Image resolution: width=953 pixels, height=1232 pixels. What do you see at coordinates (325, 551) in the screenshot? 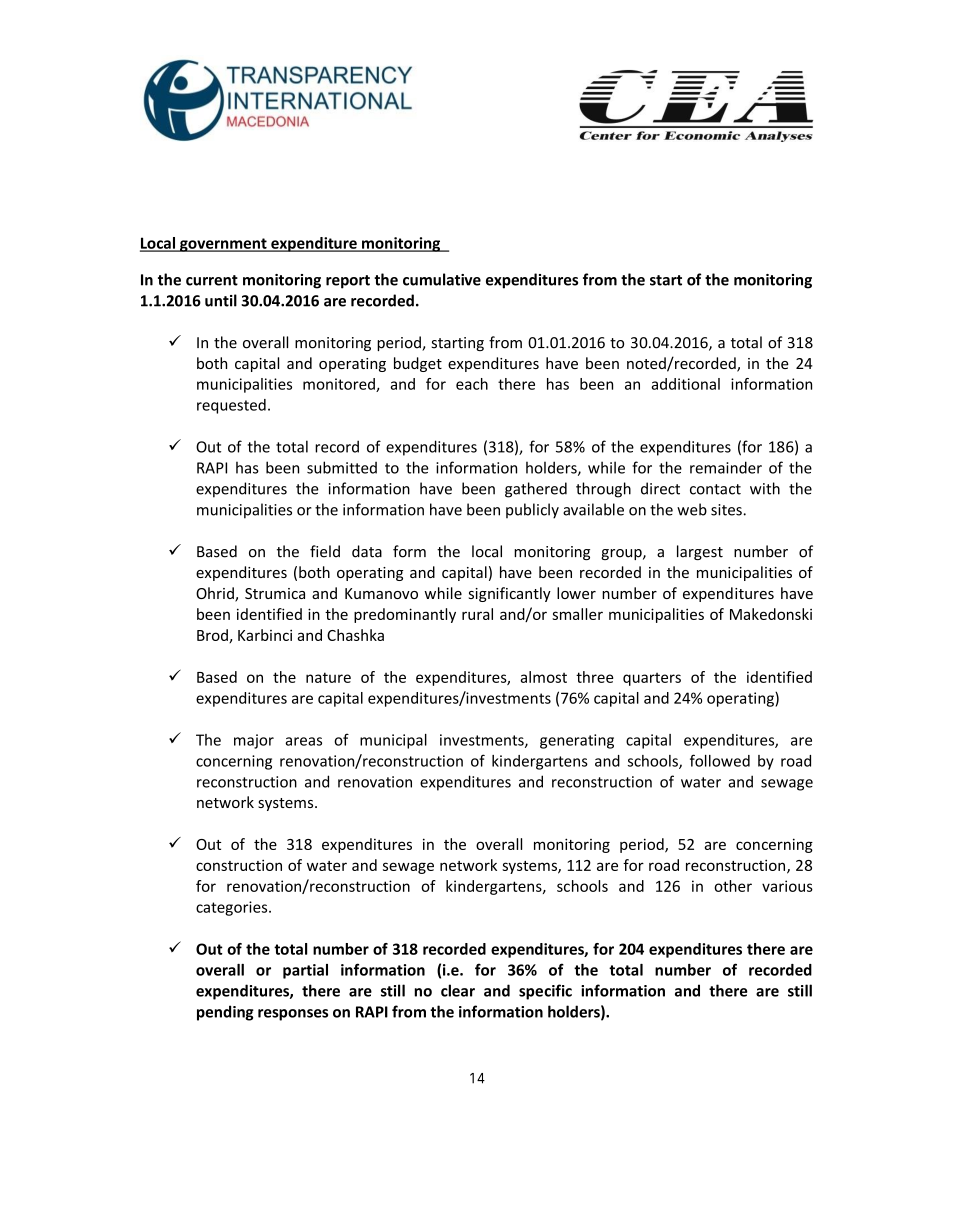
I see `field` at bounding box center [325, 551].
